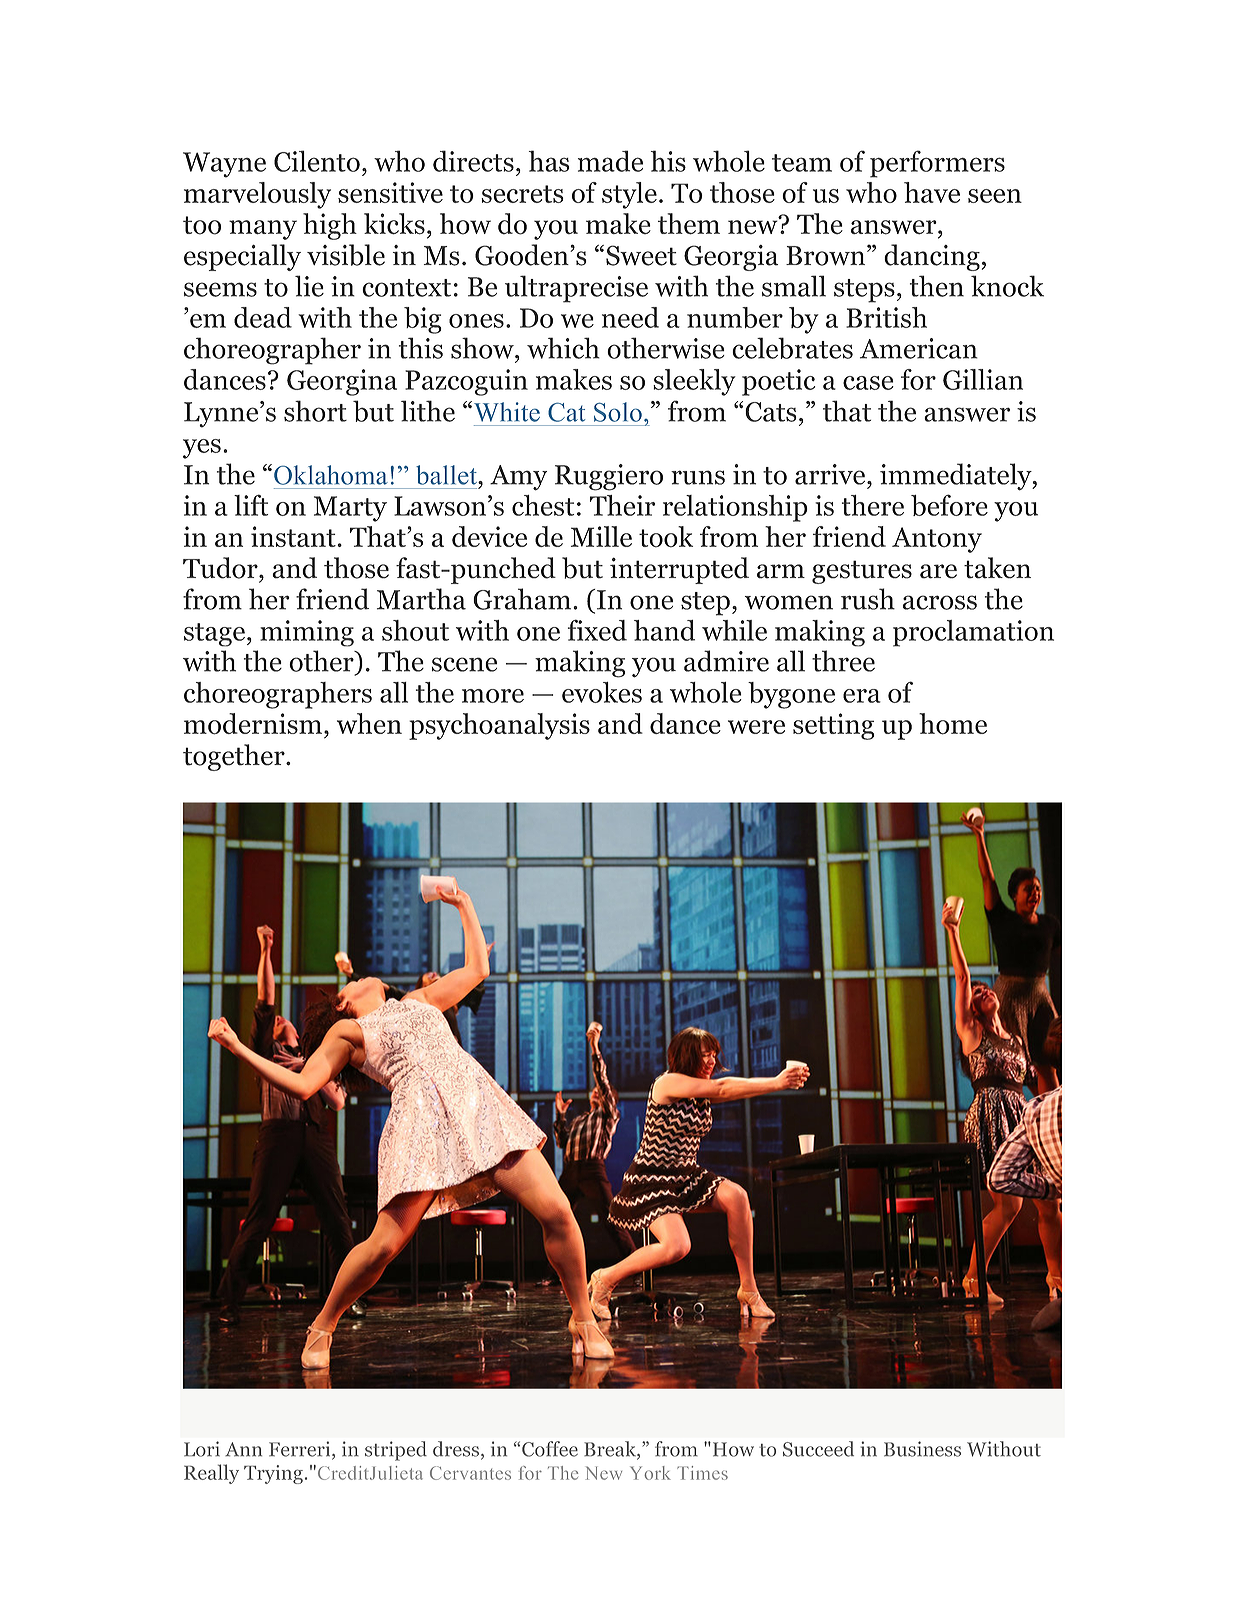  What do you see at coordinates (257, 195) in the document?
I see `marvelously` at bounding box center [257, 195].
